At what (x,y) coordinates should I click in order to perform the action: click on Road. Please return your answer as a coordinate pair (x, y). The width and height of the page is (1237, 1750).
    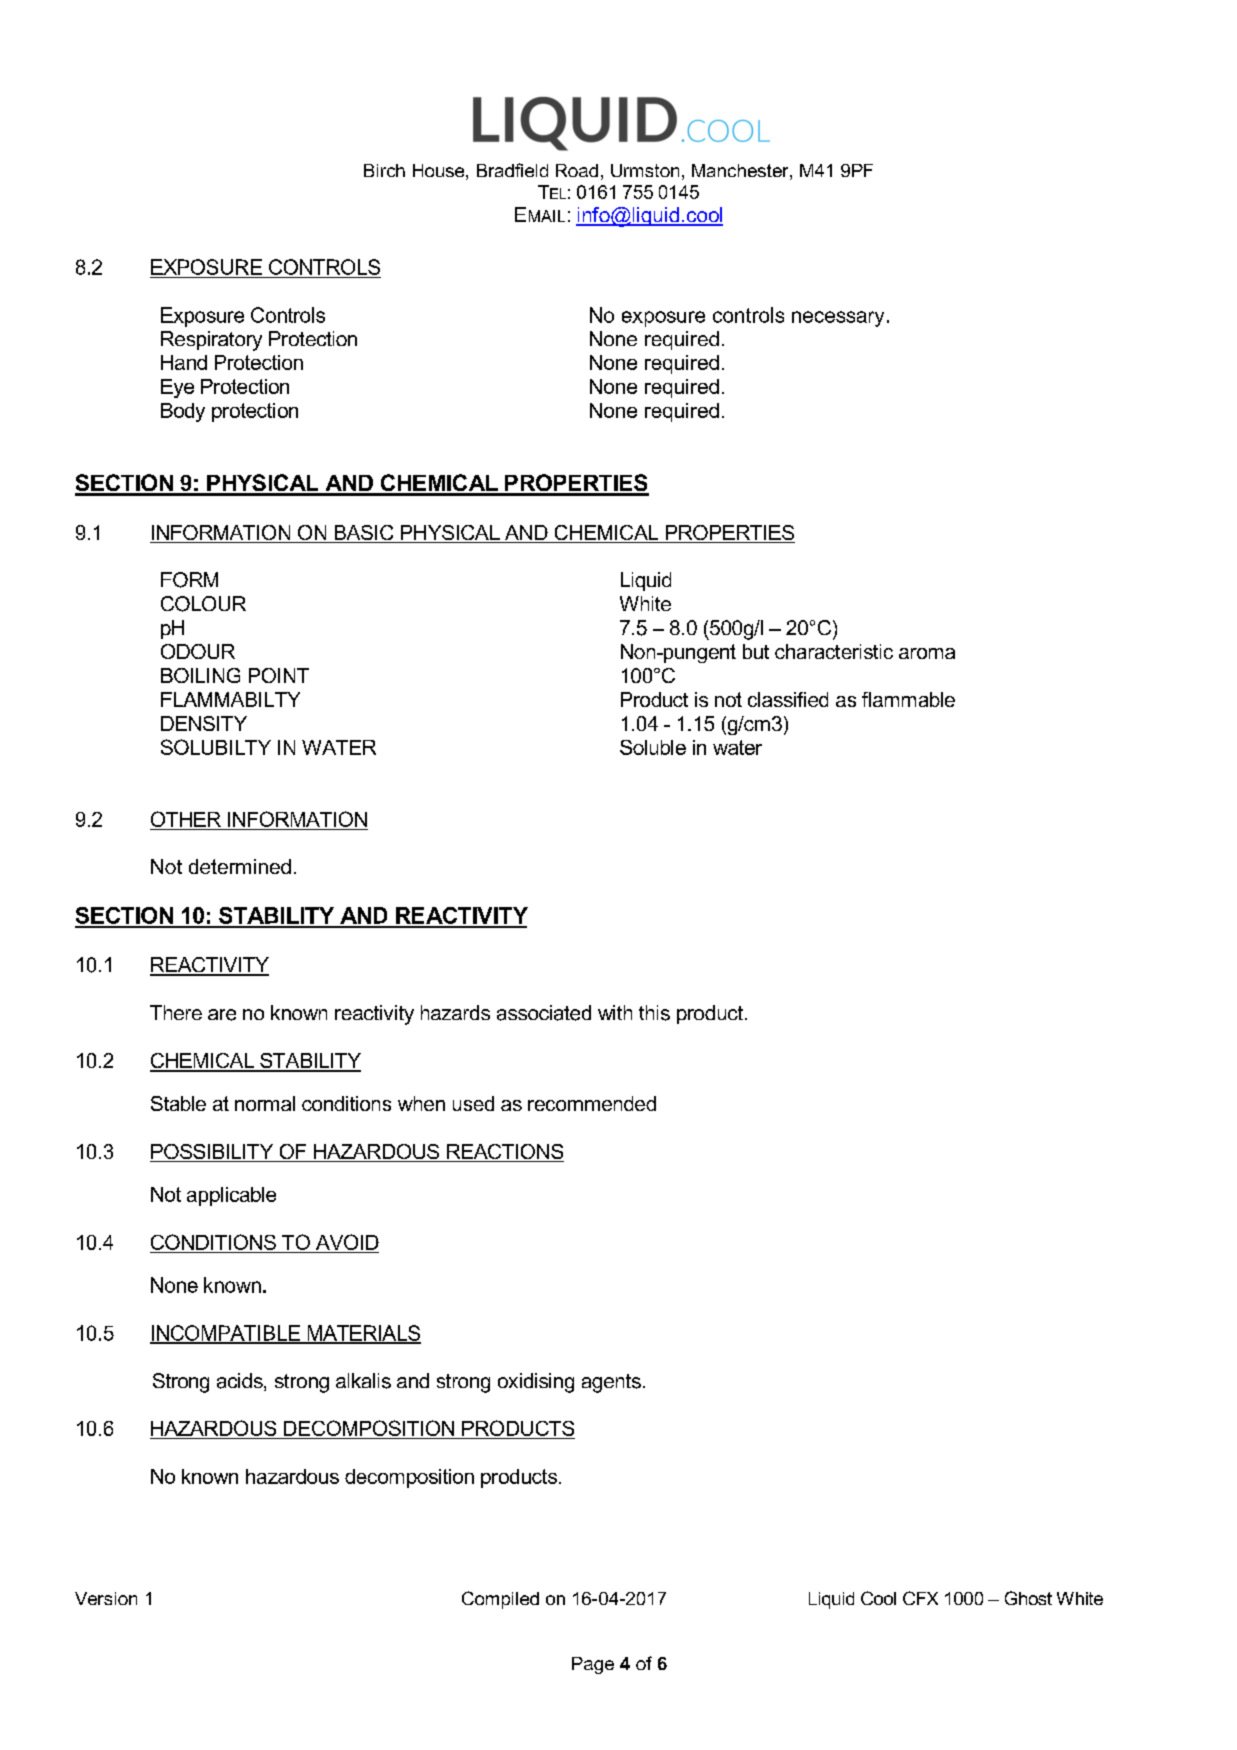
    Looking at the image, I should click on (577, 170).
